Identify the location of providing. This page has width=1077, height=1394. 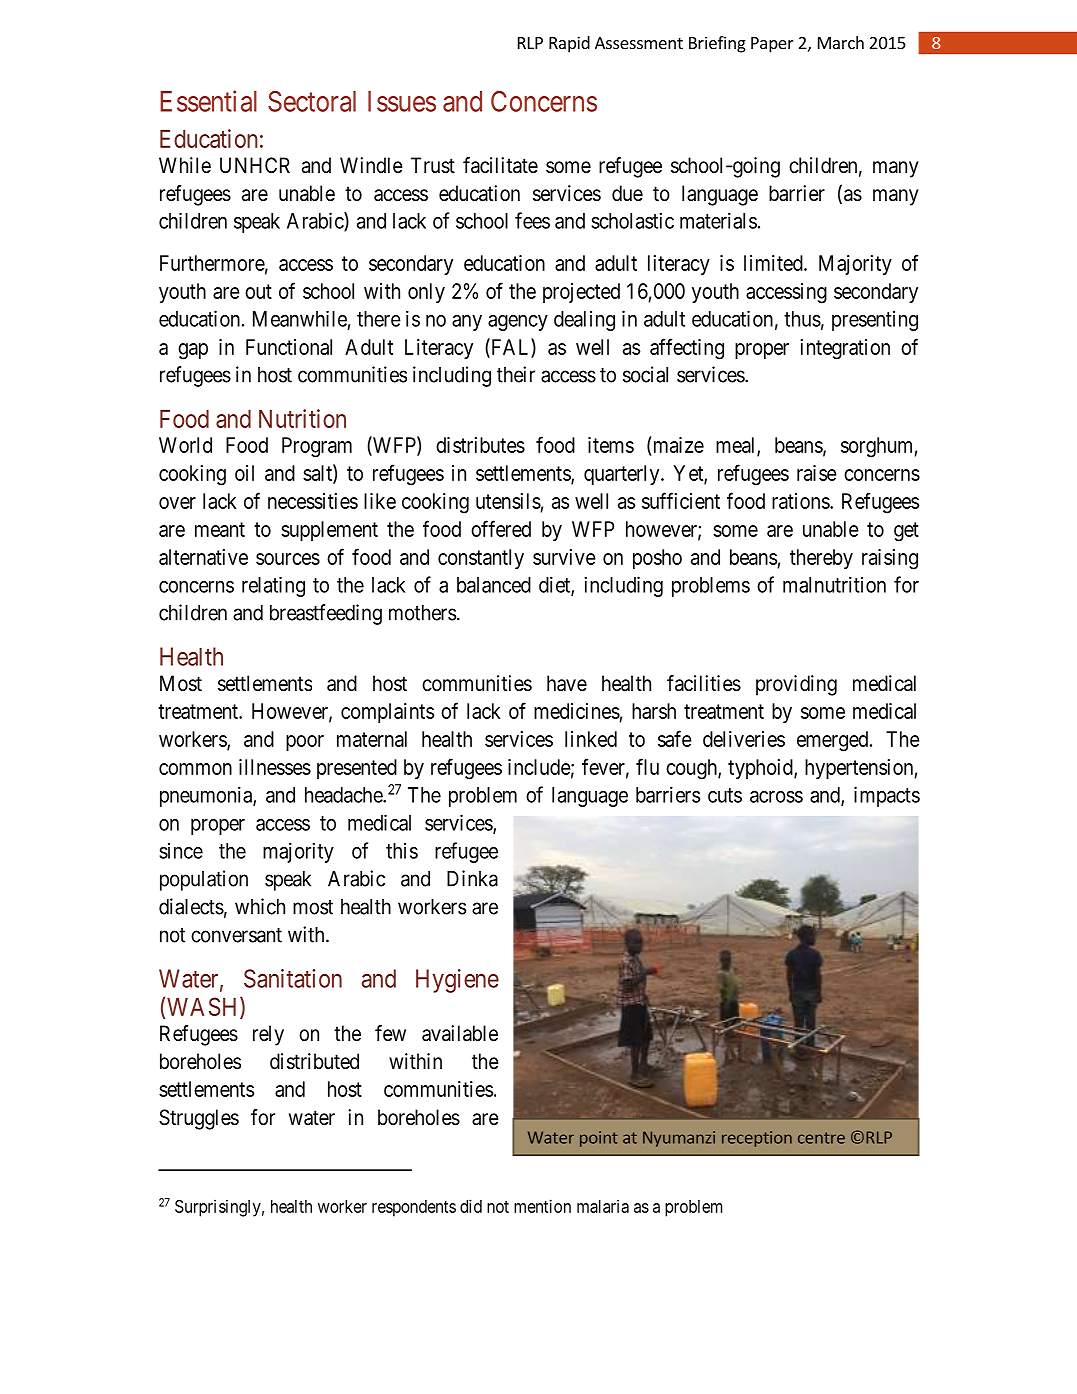
(796, 685).
